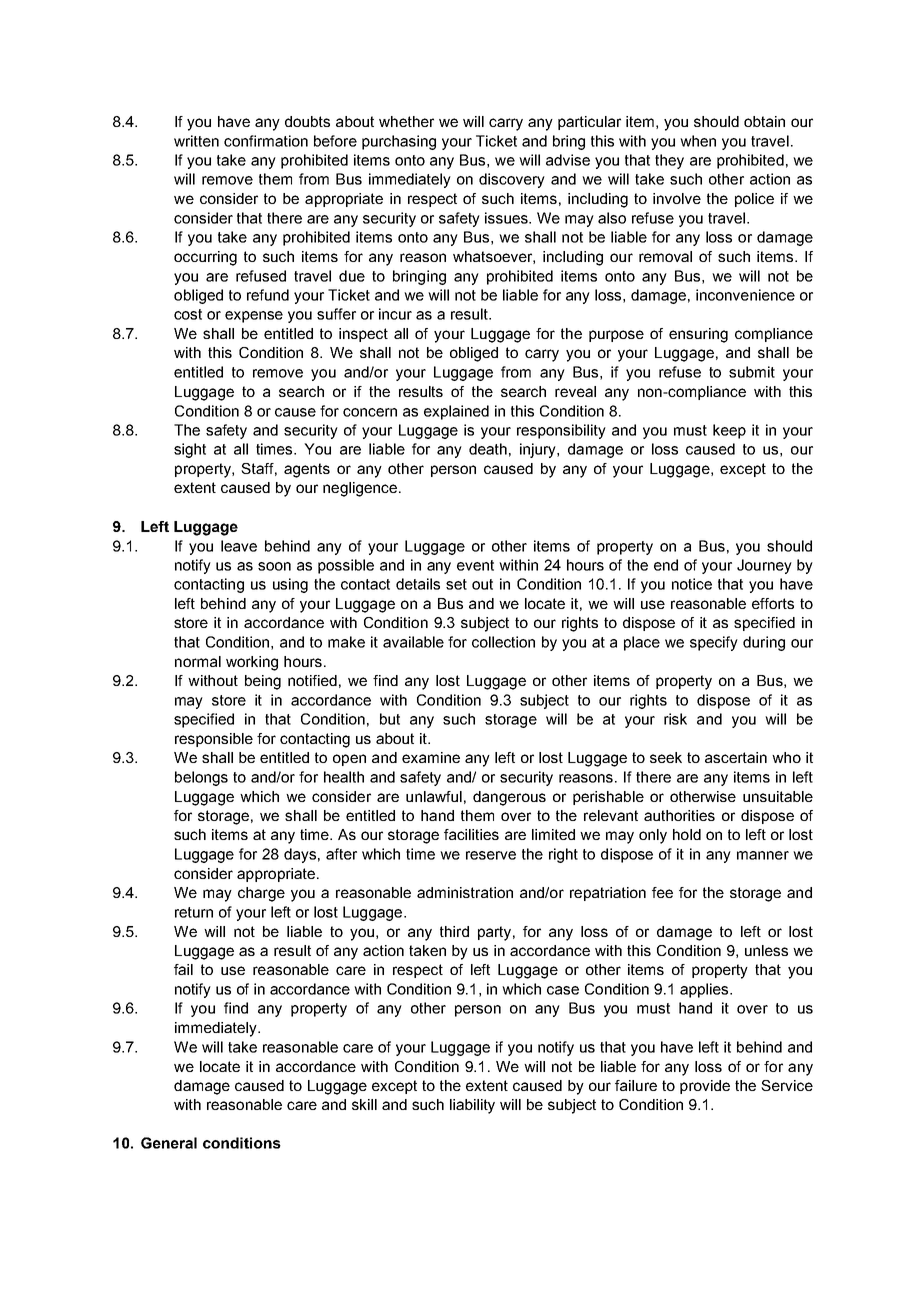  What do you see at coordinates (698, 141) in the screenshot?
I see `when` at bounding box center [698, 141].
